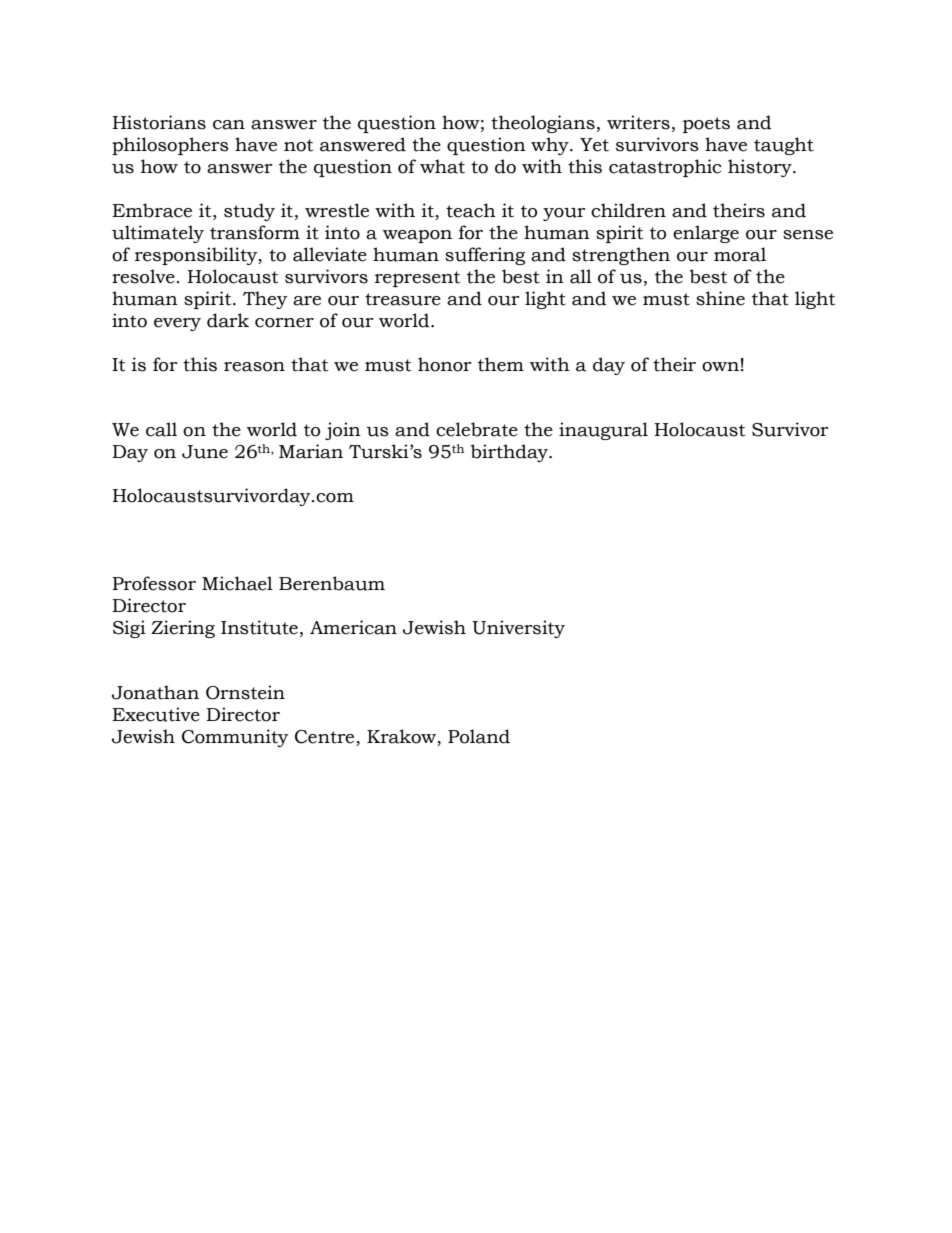 This image has height=1233, width=952. I want to click on philosophers, so click(170, 146).
